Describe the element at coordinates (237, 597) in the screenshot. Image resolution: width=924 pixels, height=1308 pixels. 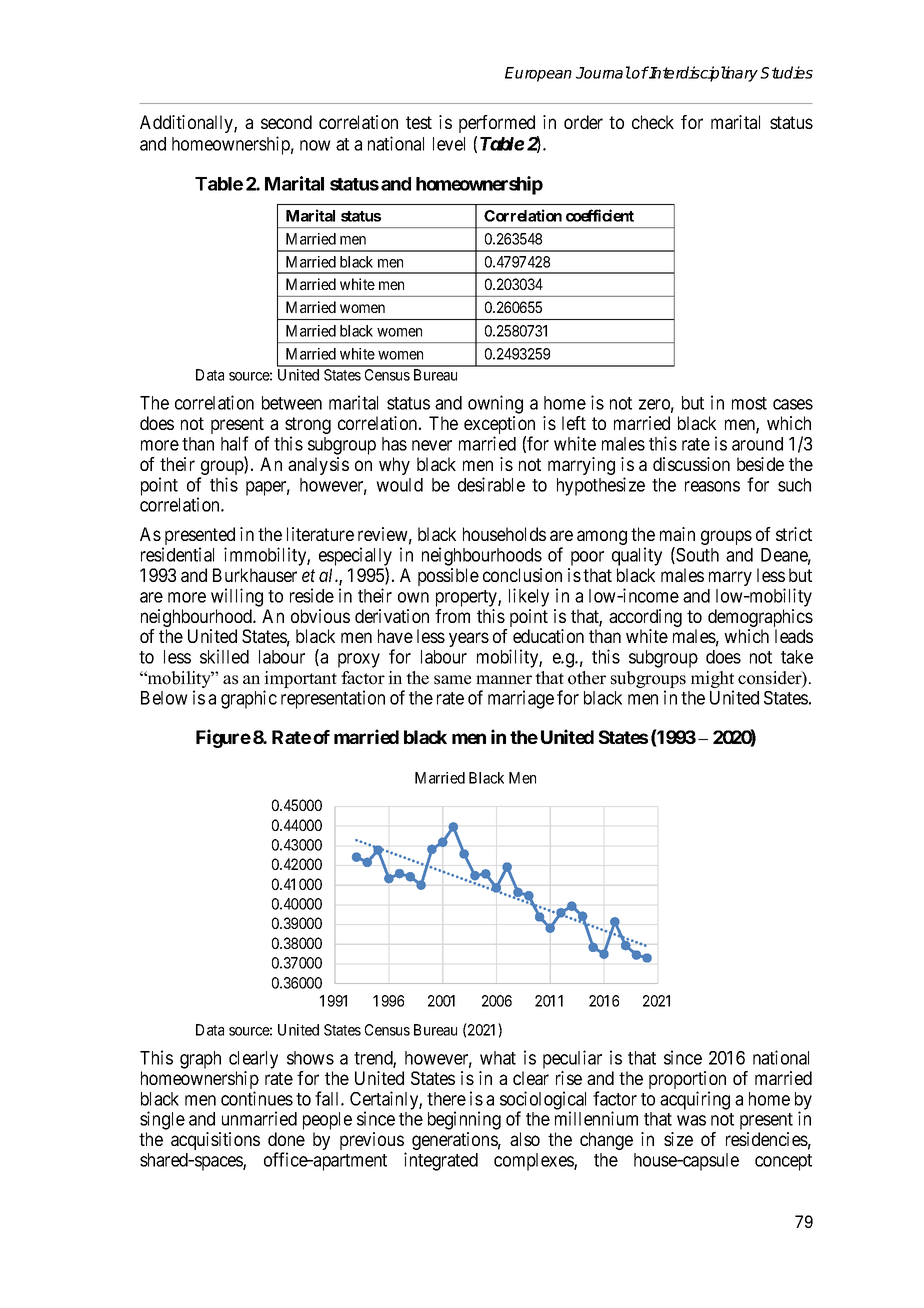
I see `willing` at that location.
